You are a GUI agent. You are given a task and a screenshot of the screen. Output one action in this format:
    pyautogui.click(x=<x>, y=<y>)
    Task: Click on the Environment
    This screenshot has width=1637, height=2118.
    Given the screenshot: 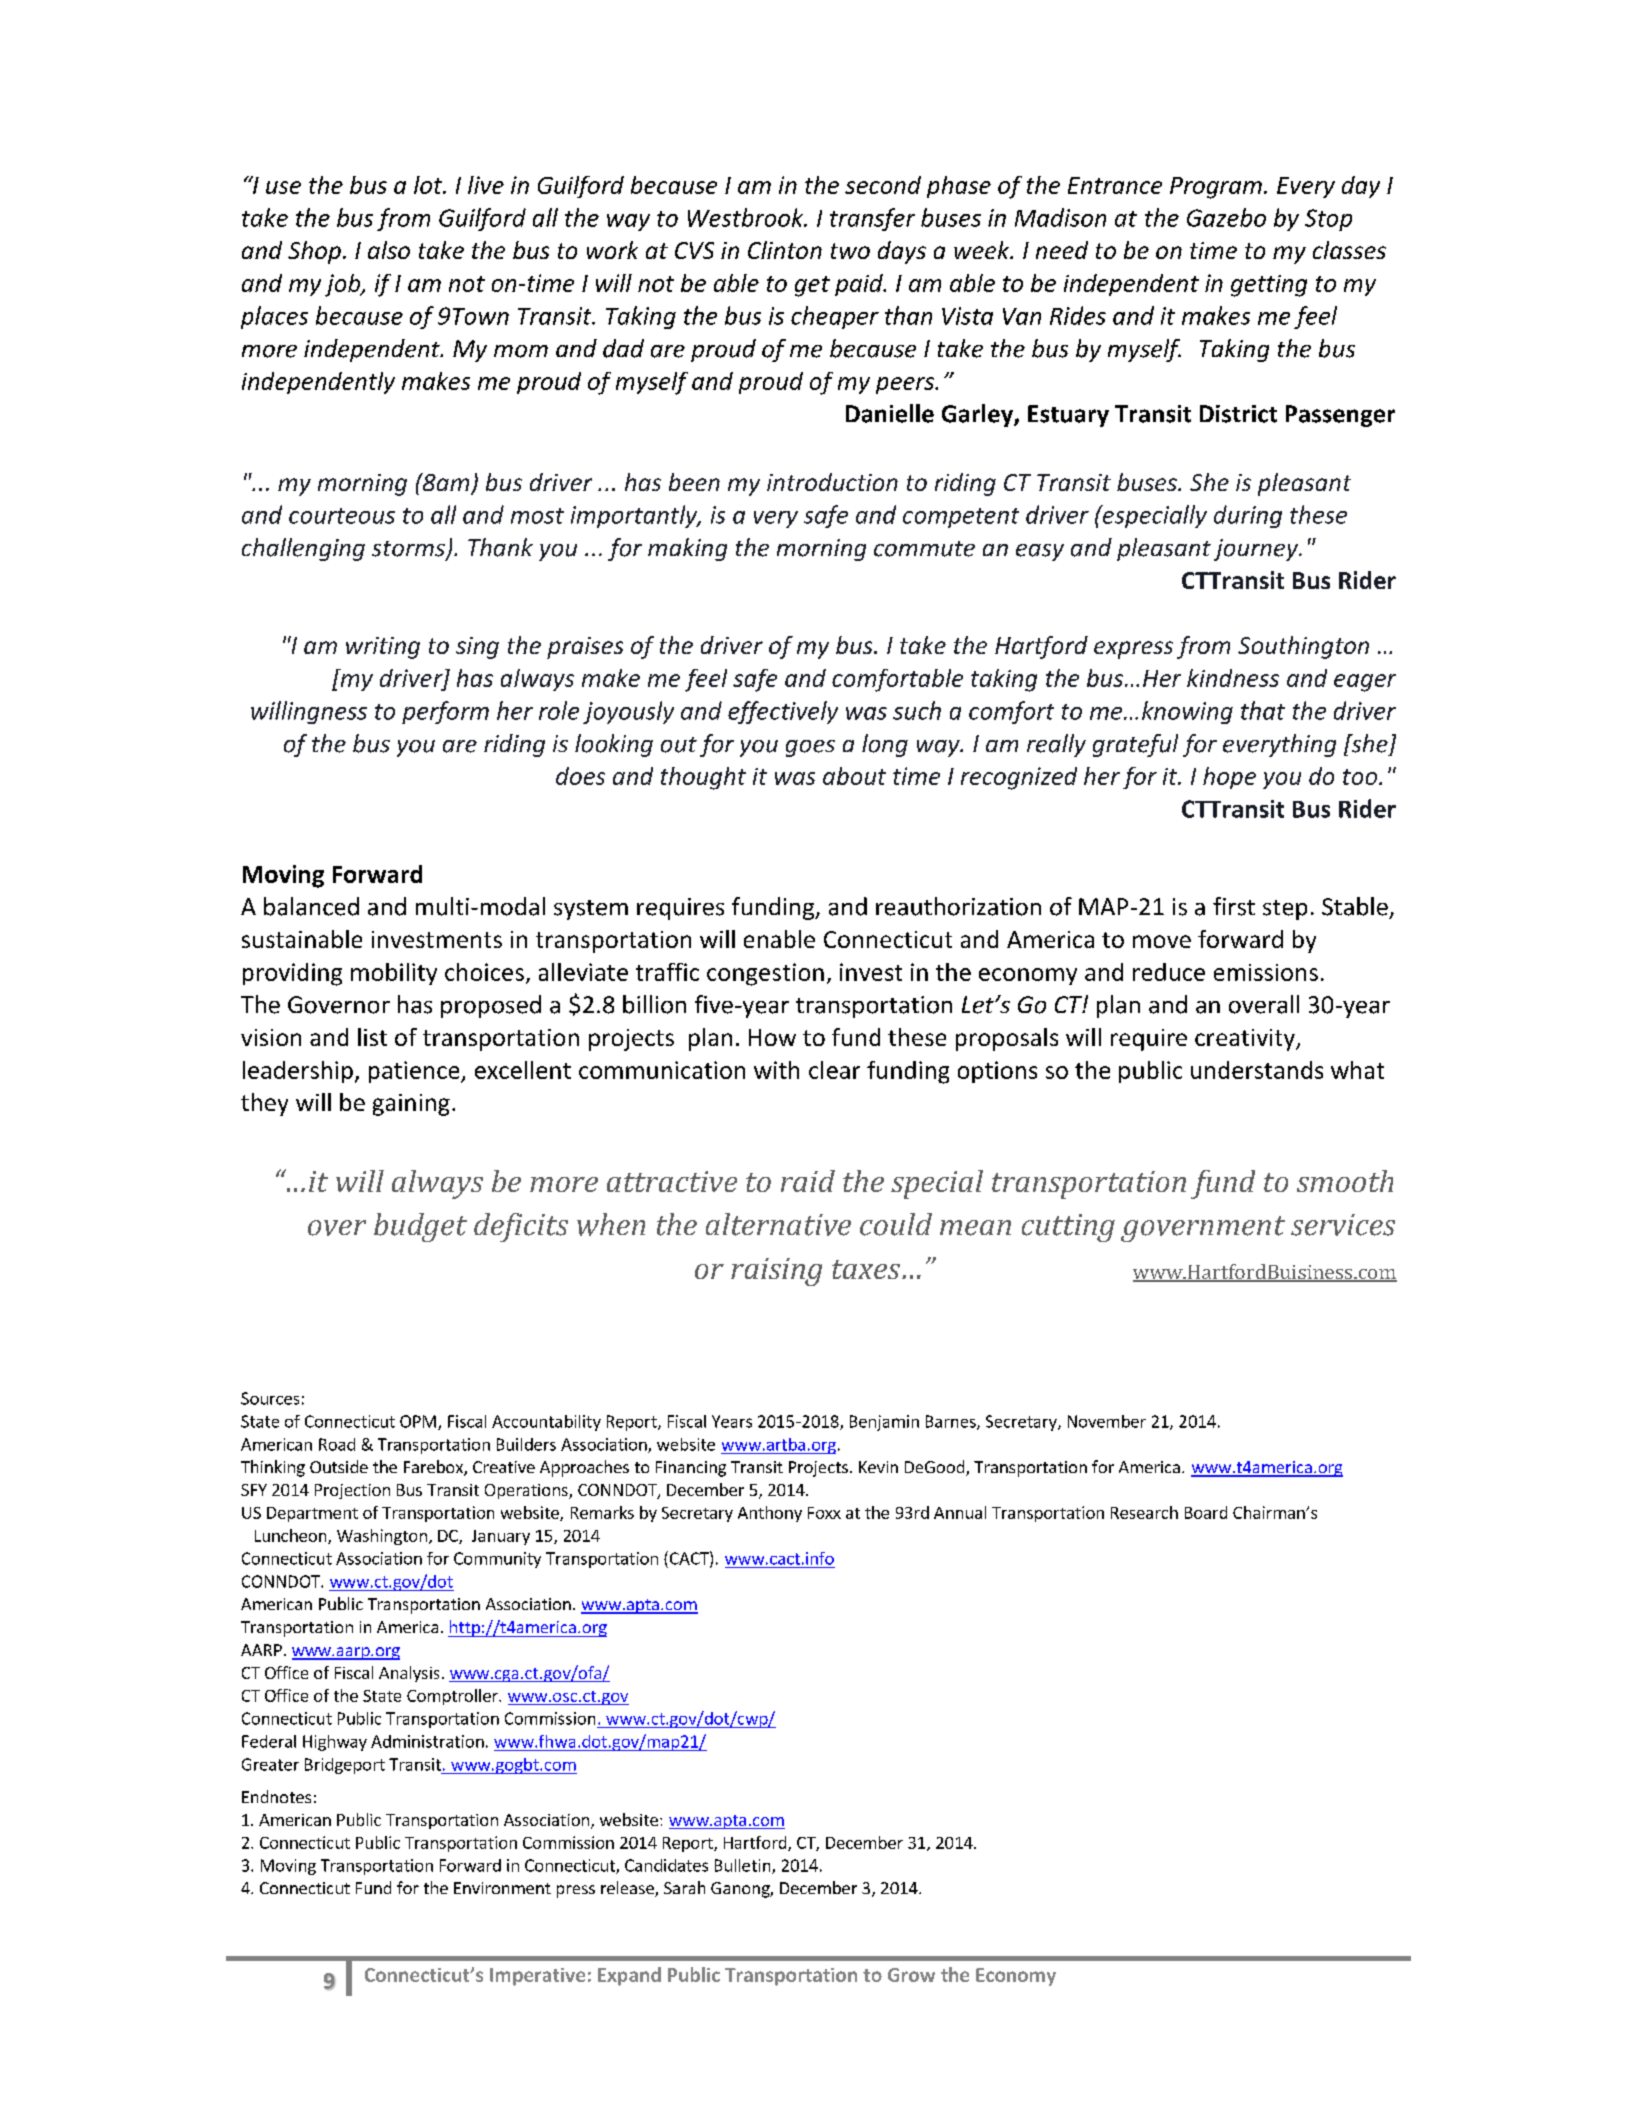 What is the action you would take?
    pyautogui.click(x=502, y=1888)
